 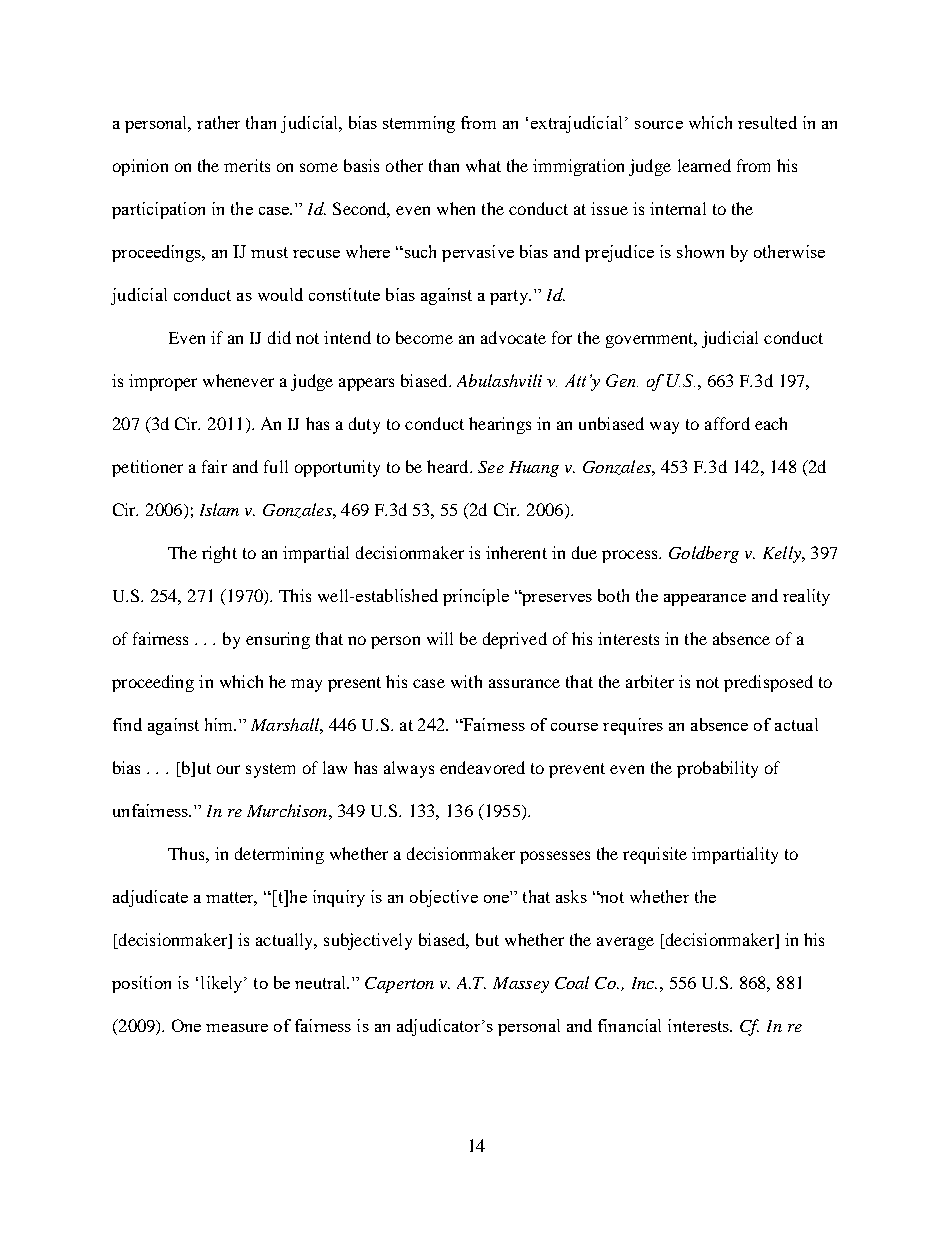 I want to click on hearings, so click(x=500, y=425).
